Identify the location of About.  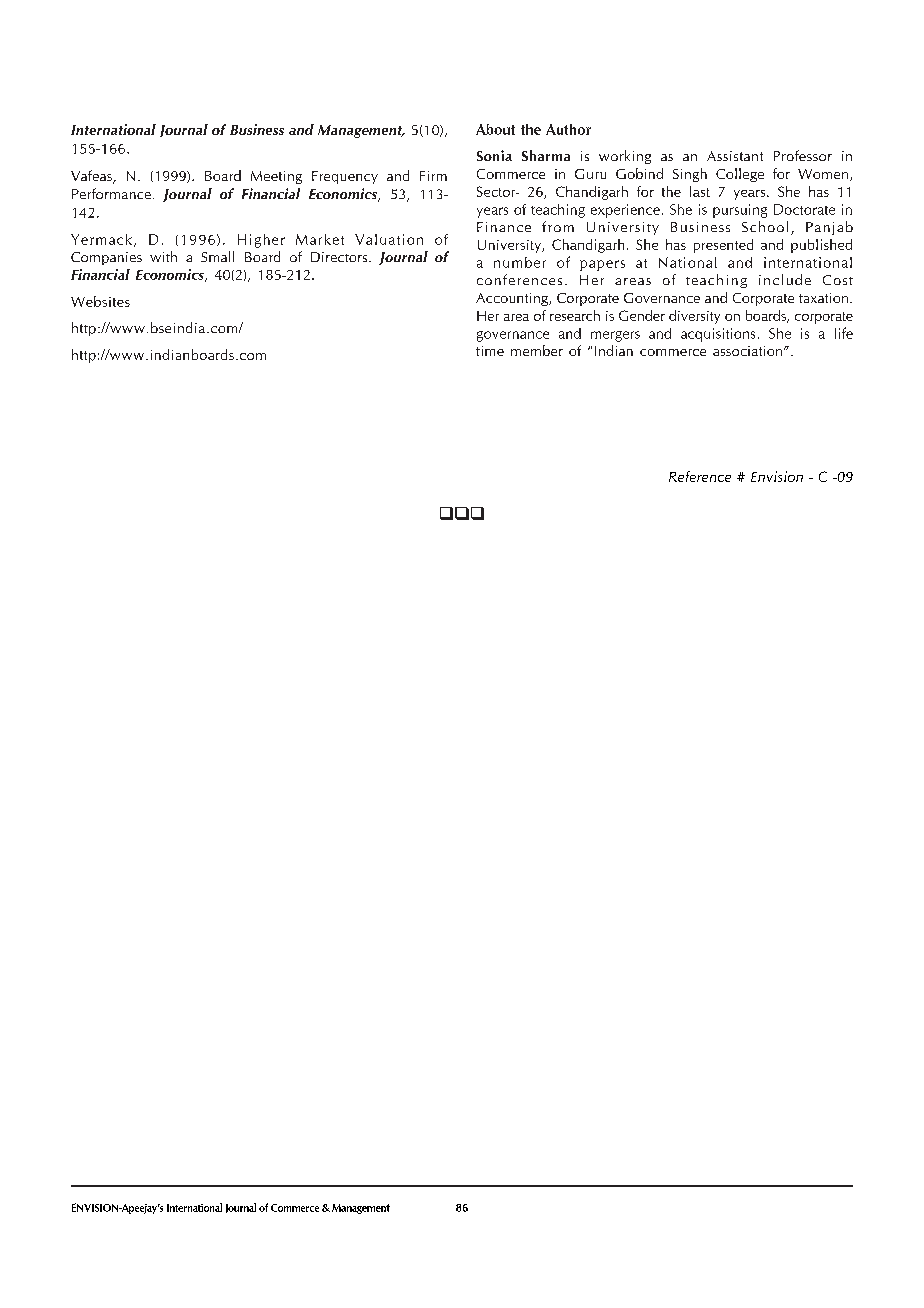
(495, 129).
